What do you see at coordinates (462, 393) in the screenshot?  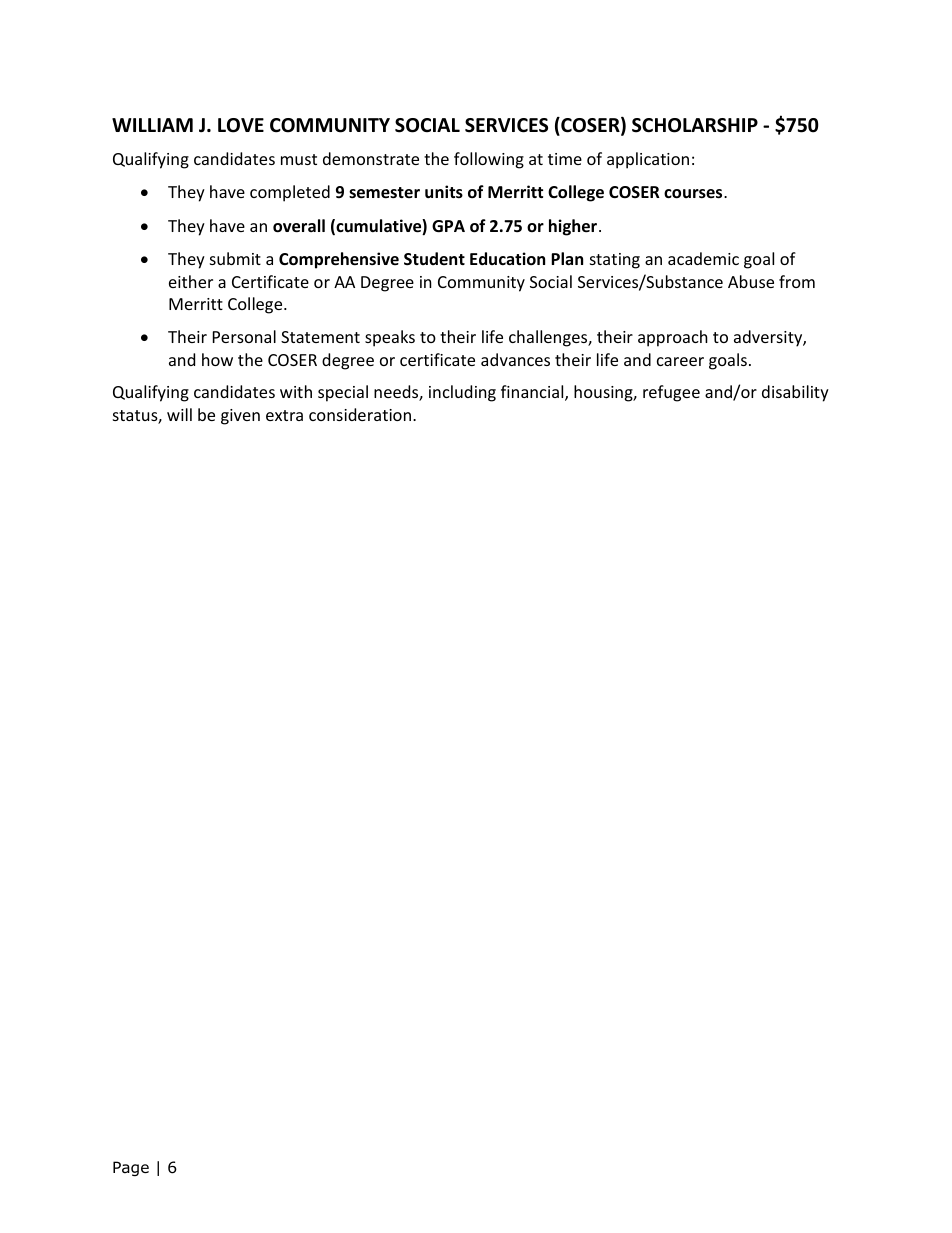 I see `including` at bounding box center [462, 393].
